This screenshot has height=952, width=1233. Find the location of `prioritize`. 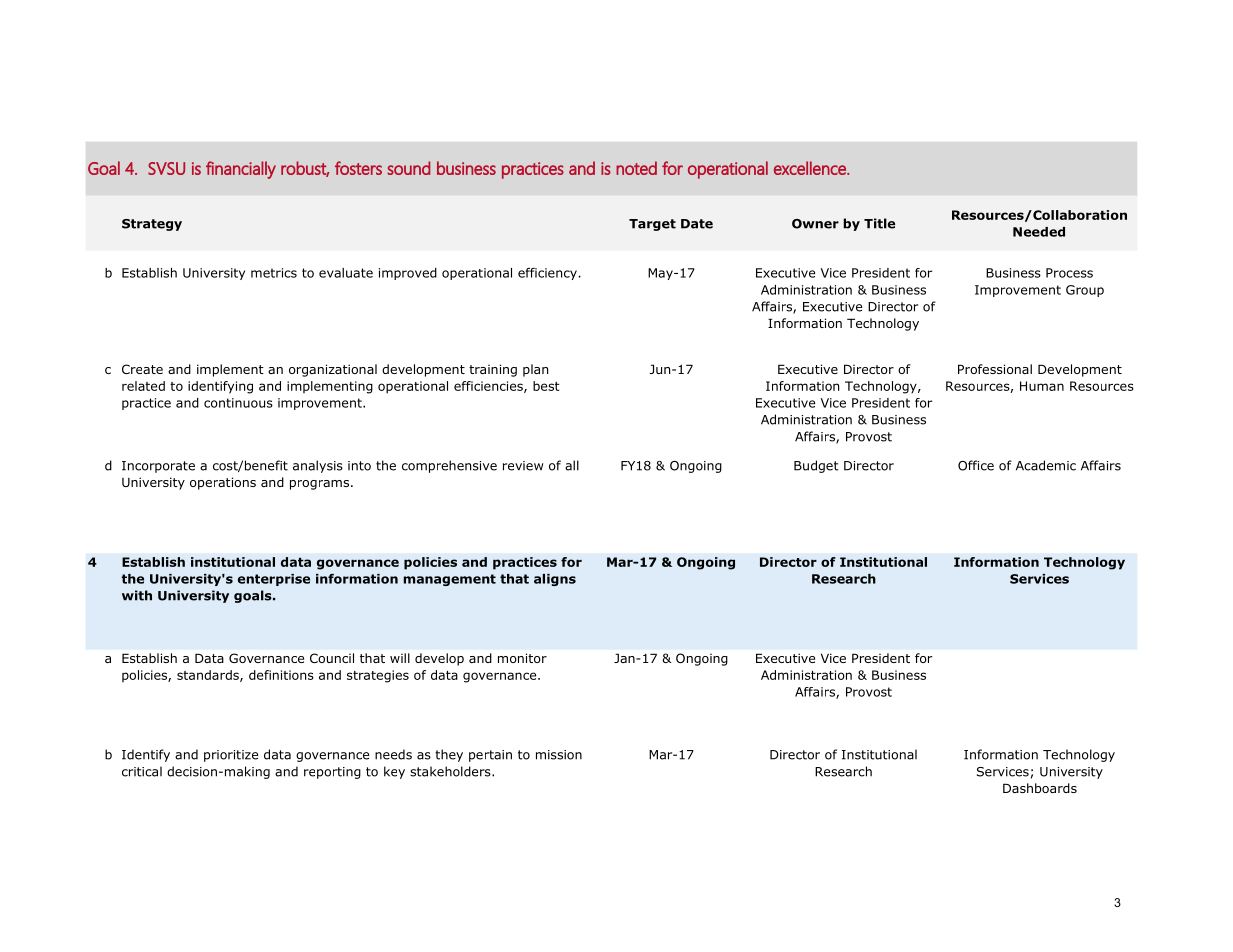

prioritize is located at coordinates (231, 756).
